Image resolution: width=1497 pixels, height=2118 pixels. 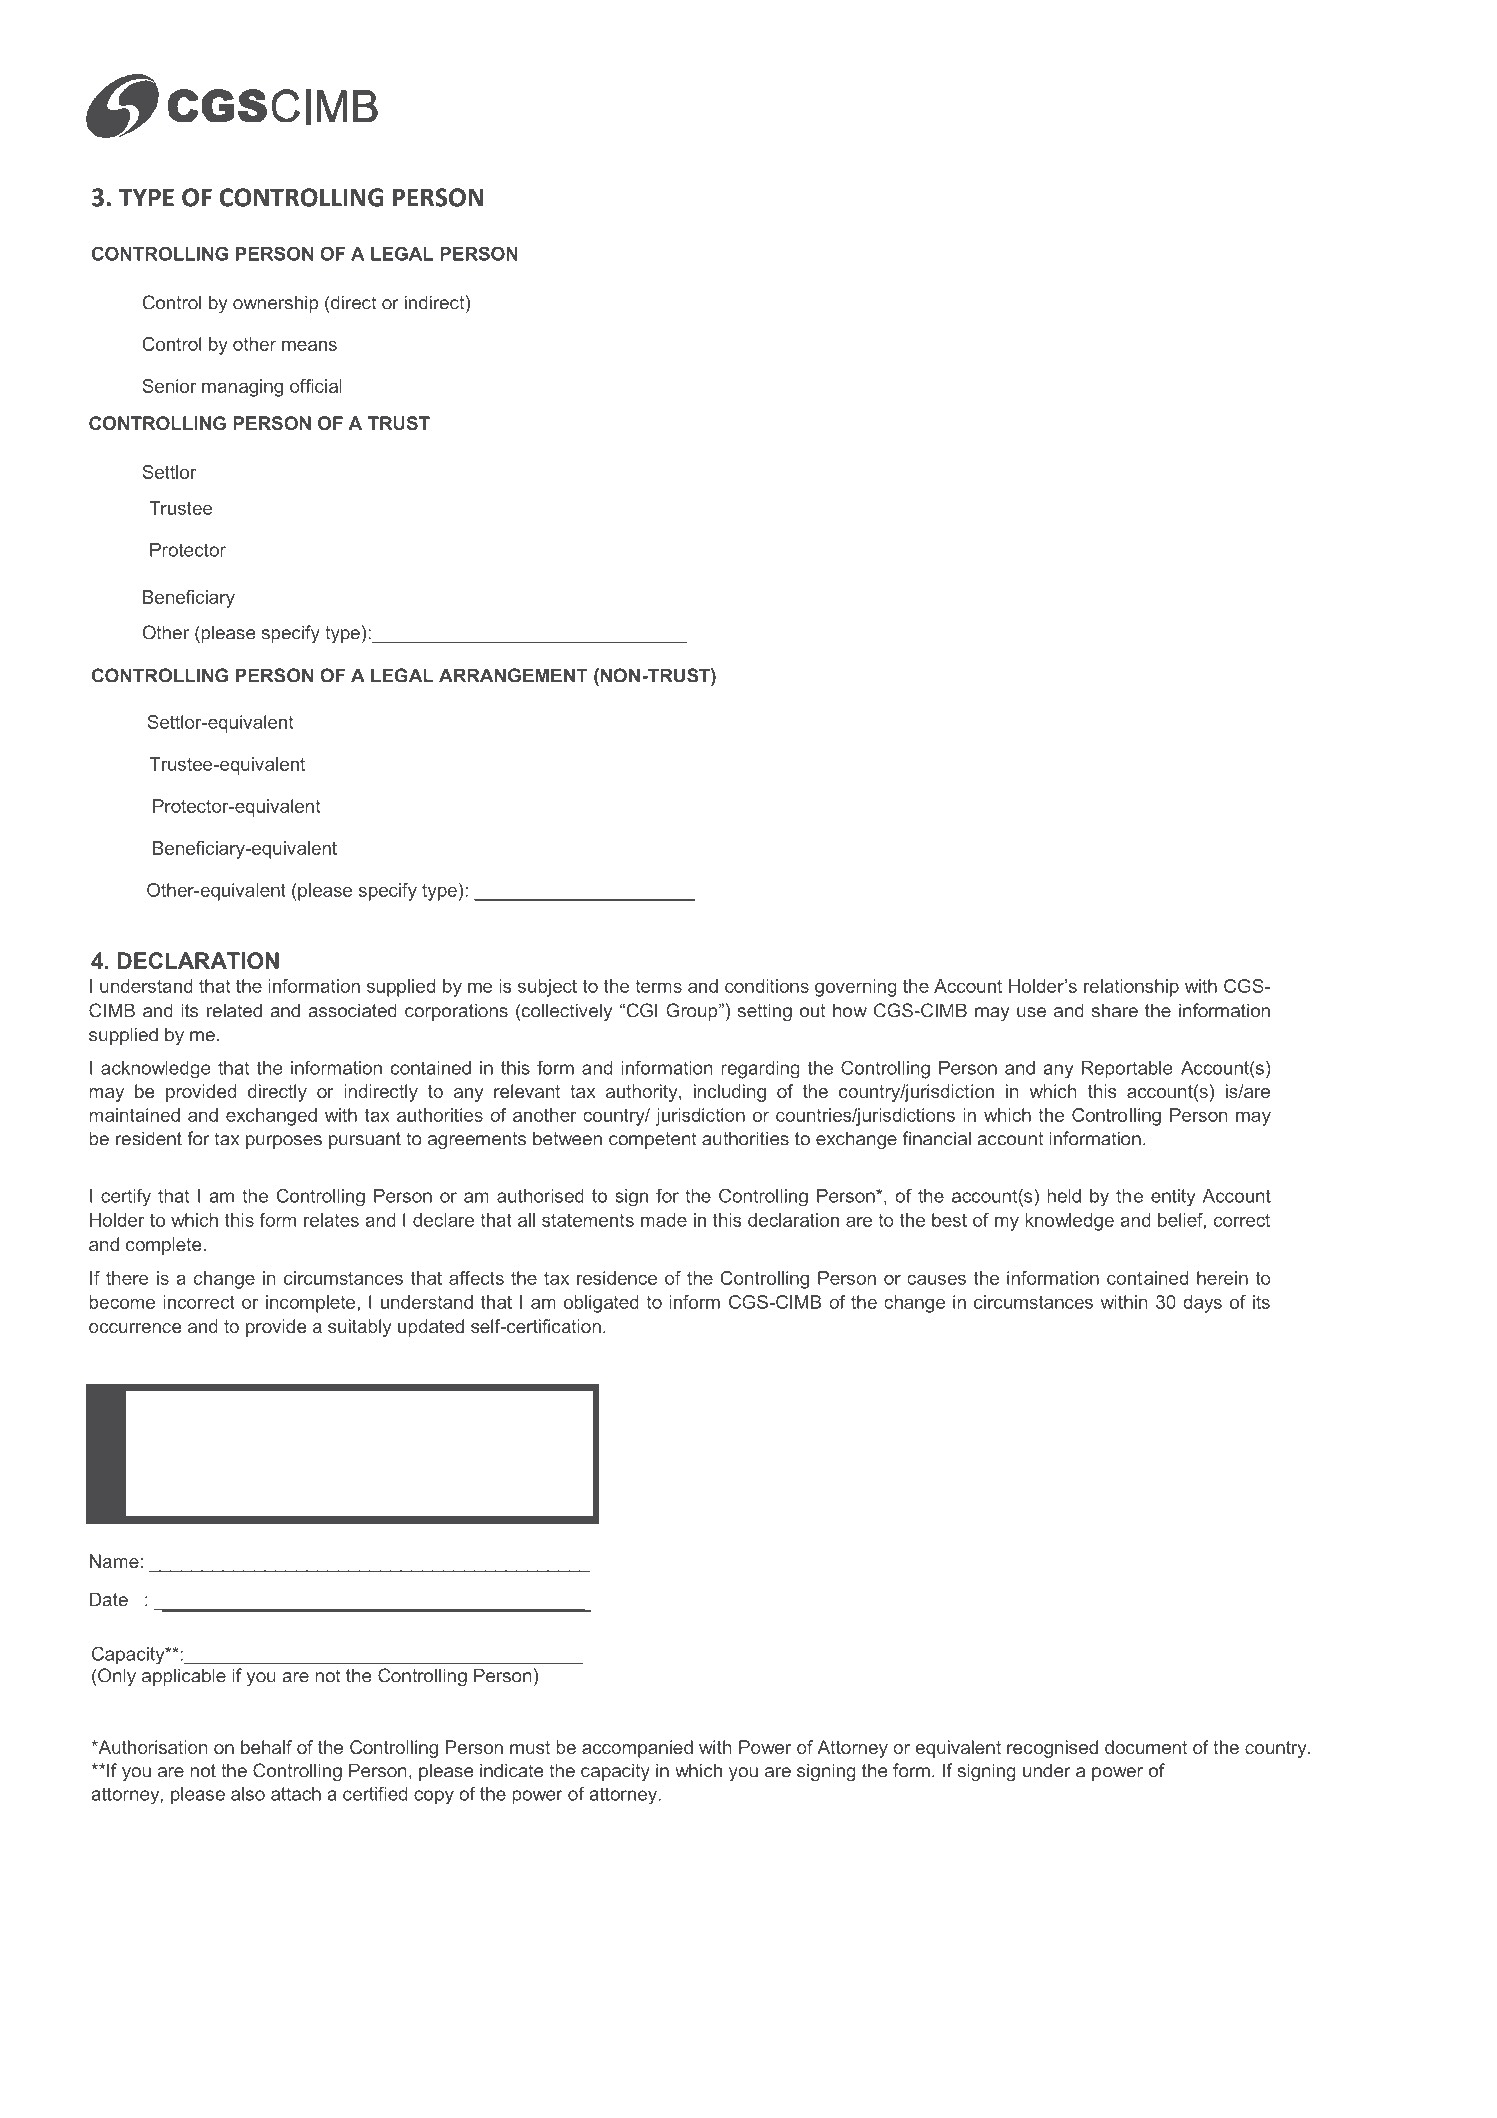 What do you see at coordinates (127, 1278) in the screenshot?
I see `there` at bounding box center [127, 1278].
